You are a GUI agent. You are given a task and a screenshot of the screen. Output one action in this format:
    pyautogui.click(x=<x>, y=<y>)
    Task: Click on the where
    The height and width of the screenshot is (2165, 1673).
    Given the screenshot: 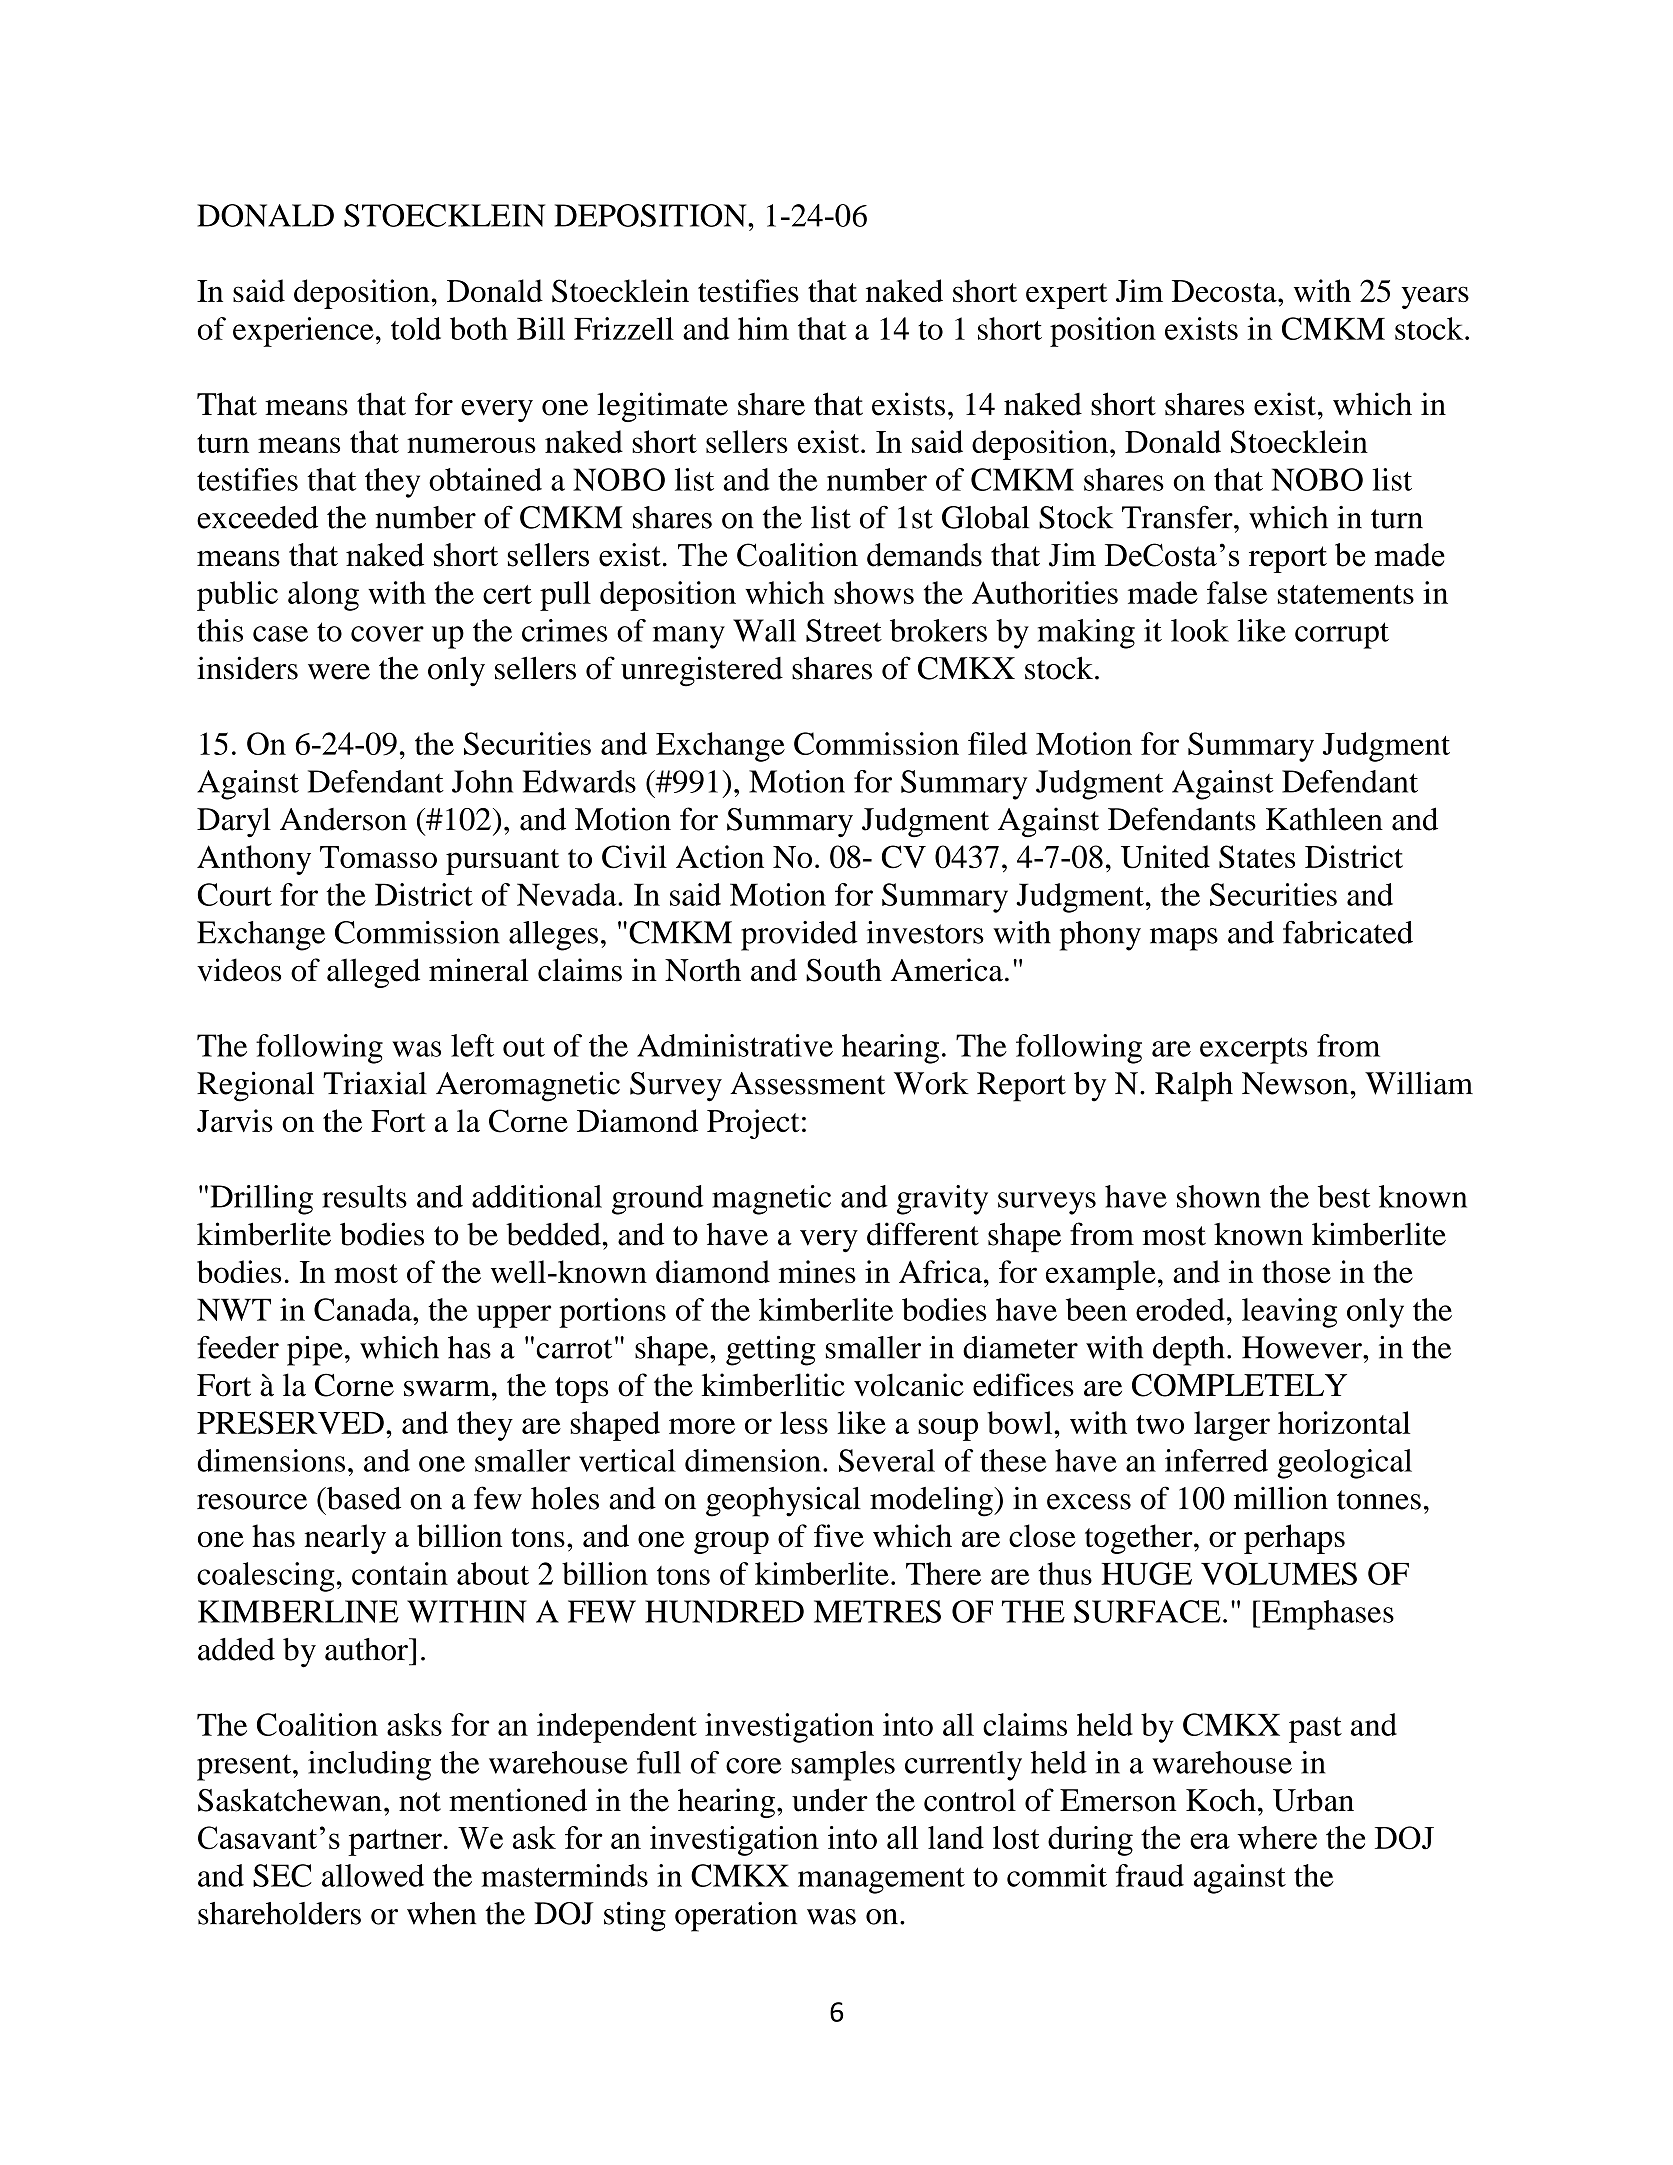 What is the action you would take?
    pyautogui.click(x=1277, y=1837)
